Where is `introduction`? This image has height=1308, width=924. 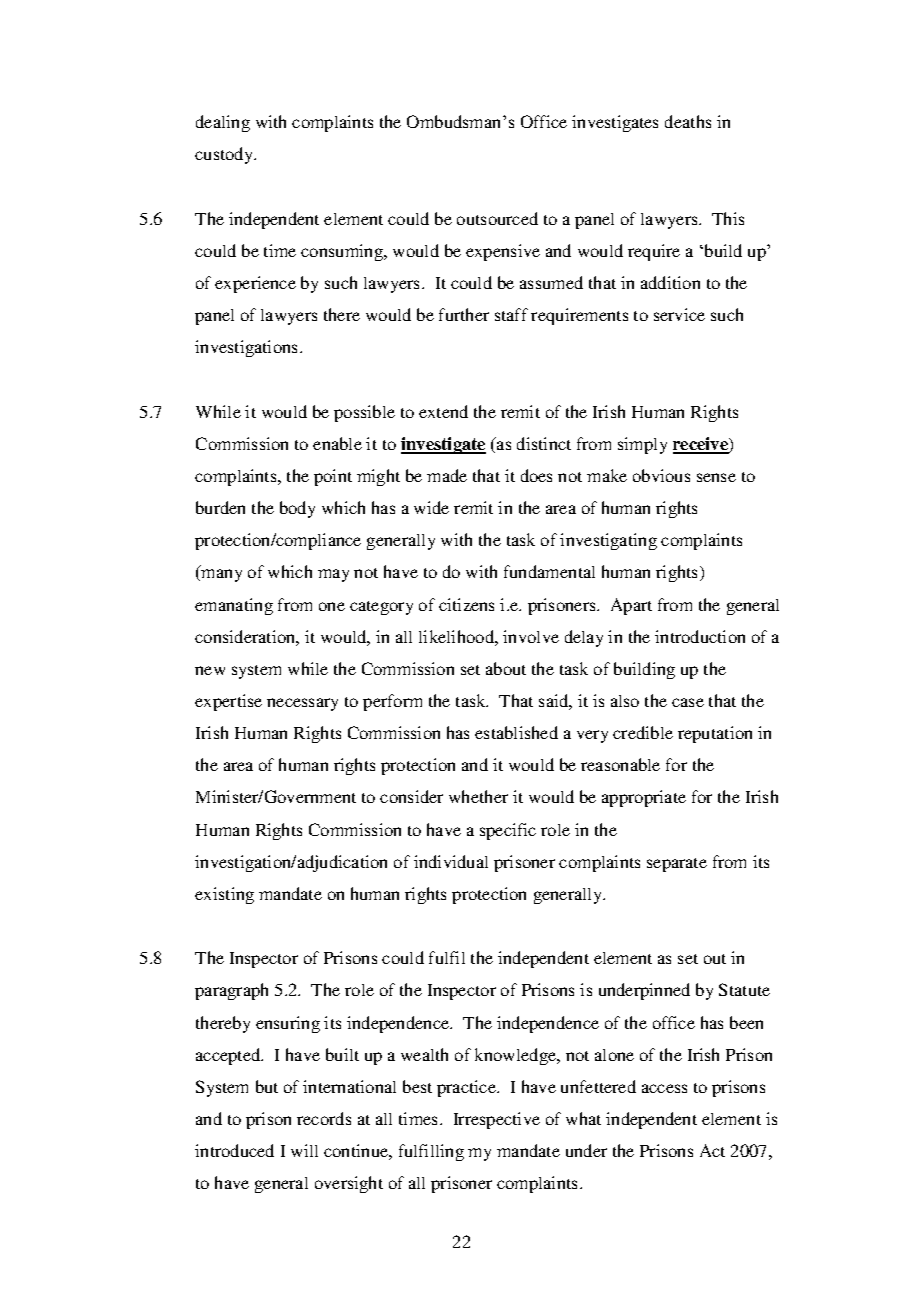 introduction is located at coordinates (700, 636).
